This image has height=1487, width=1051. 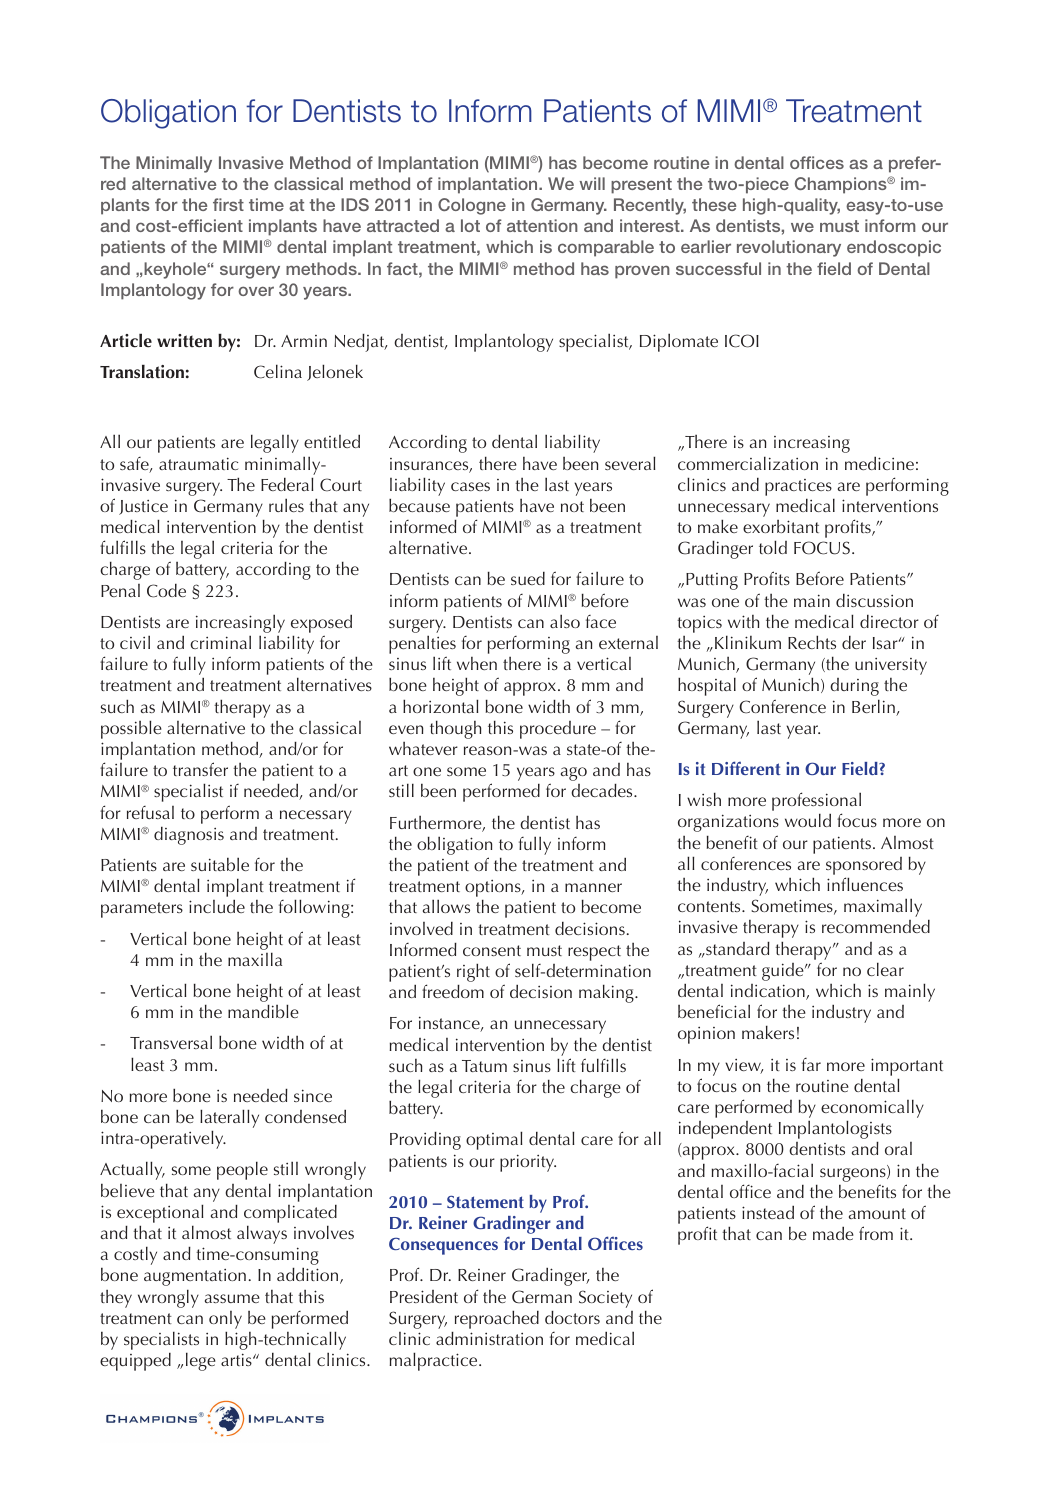 I want to click on revolutionary, so click(x=789, y=248).
